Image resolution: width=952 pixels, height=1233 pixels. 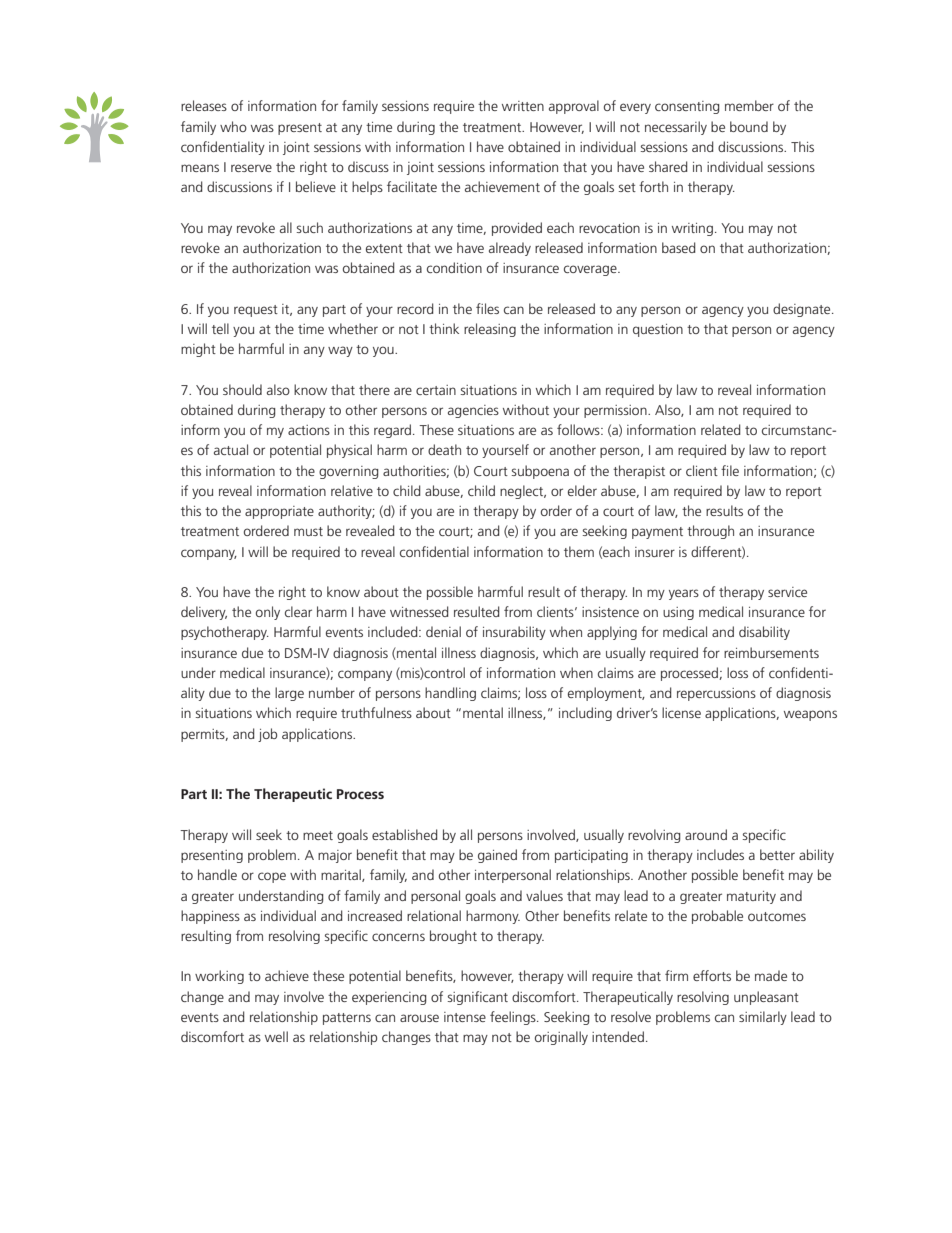 I want to click on actions, so click(x=309, y=430).
